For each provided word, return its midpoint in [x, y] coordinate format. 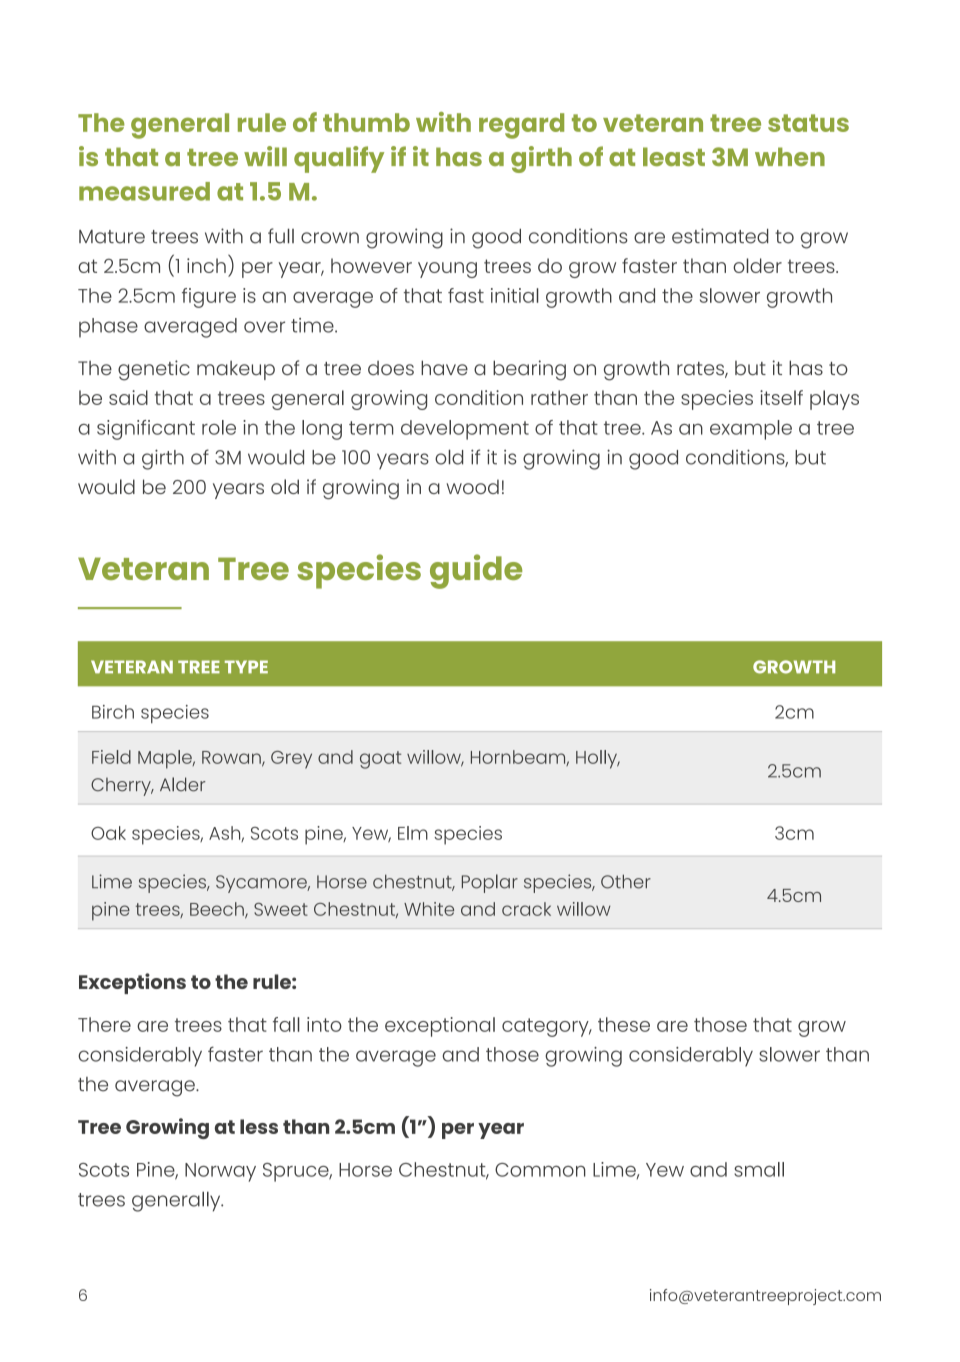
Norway [220, 1172]
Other [626, 881]
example [751, 430]
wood [473, 486]
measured [144, 191]
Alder [183, 784]
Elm [413, 833]
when [790, 156]
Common [540, 1170]
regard [521, 126]
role [219, 427]
